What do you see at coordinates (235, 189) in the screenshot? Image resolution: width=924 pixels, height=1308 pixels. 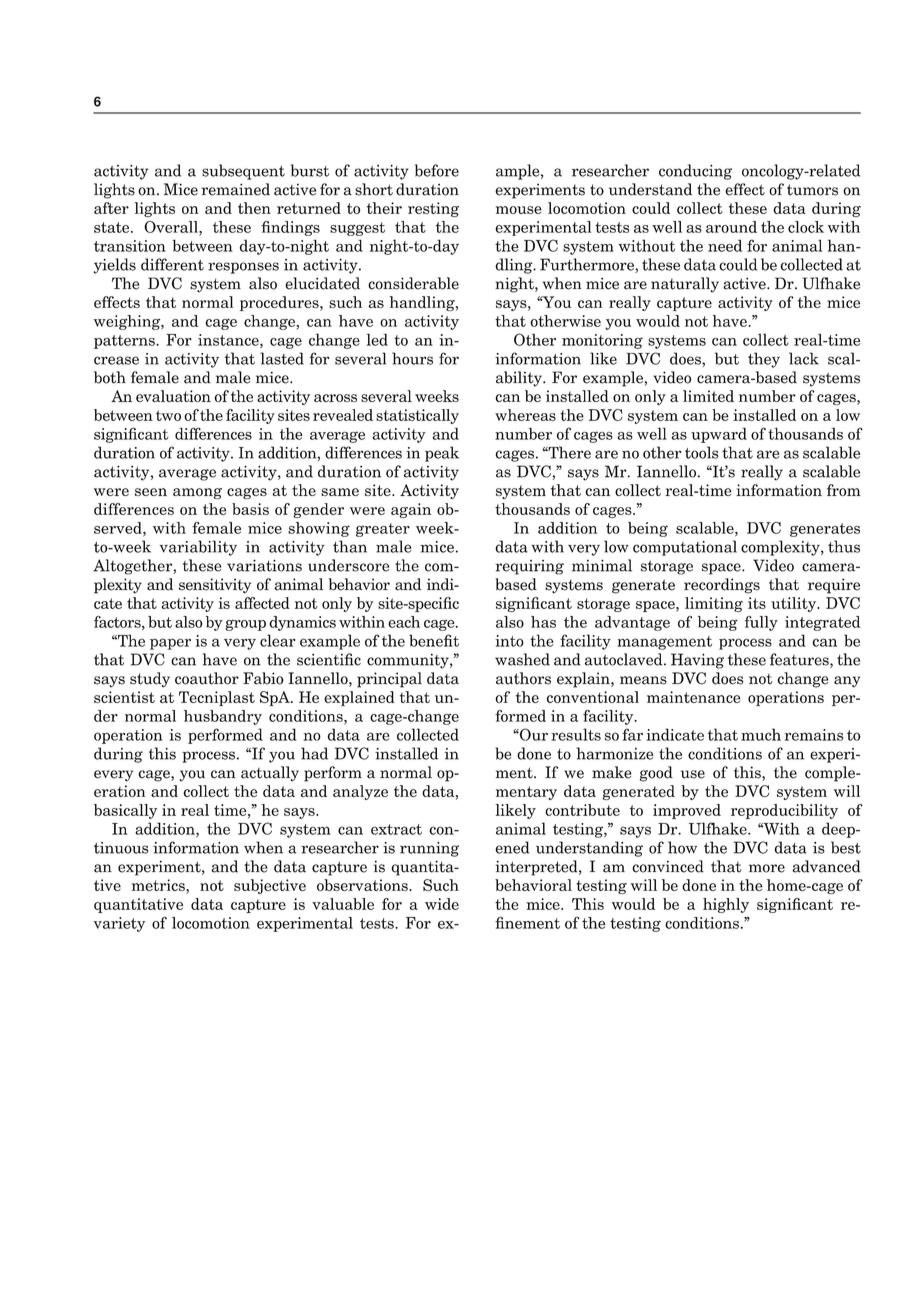 I see `remained` at bounding box center [235, 189].
